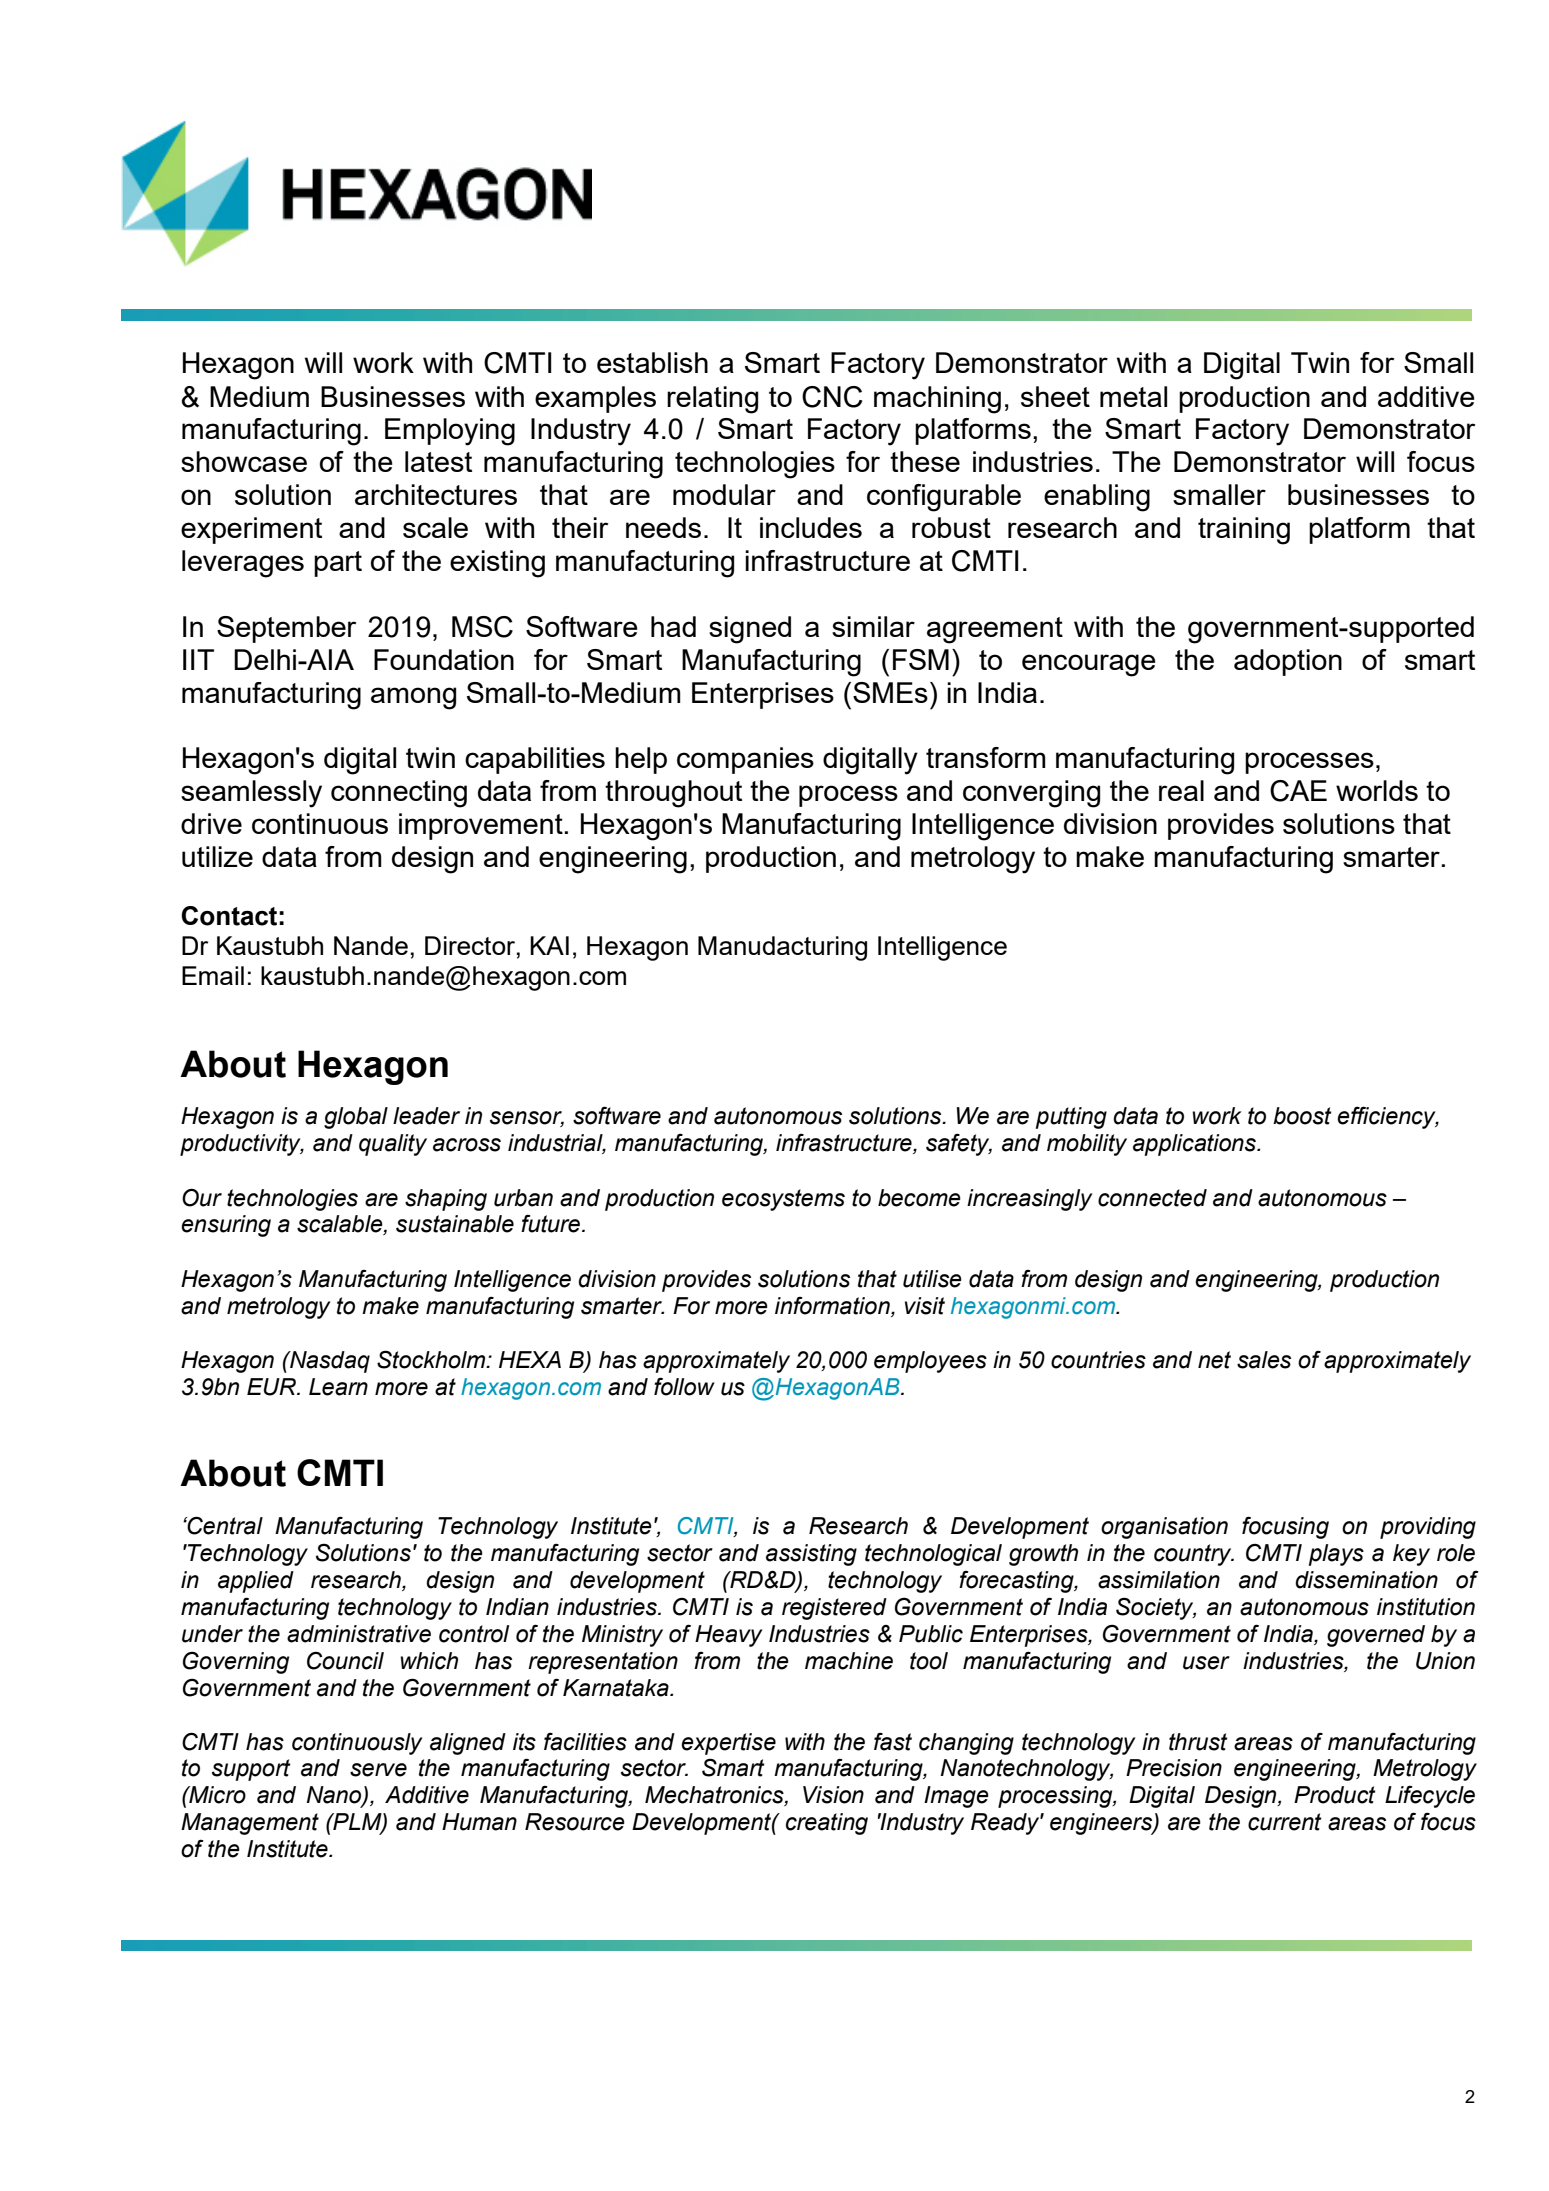 Image resolution: width=1549 pixels, height=2191 pixels. What do you see at coordinates (378, 1770) in the image?
I see `serve` at bounding box center [378, 1770].
